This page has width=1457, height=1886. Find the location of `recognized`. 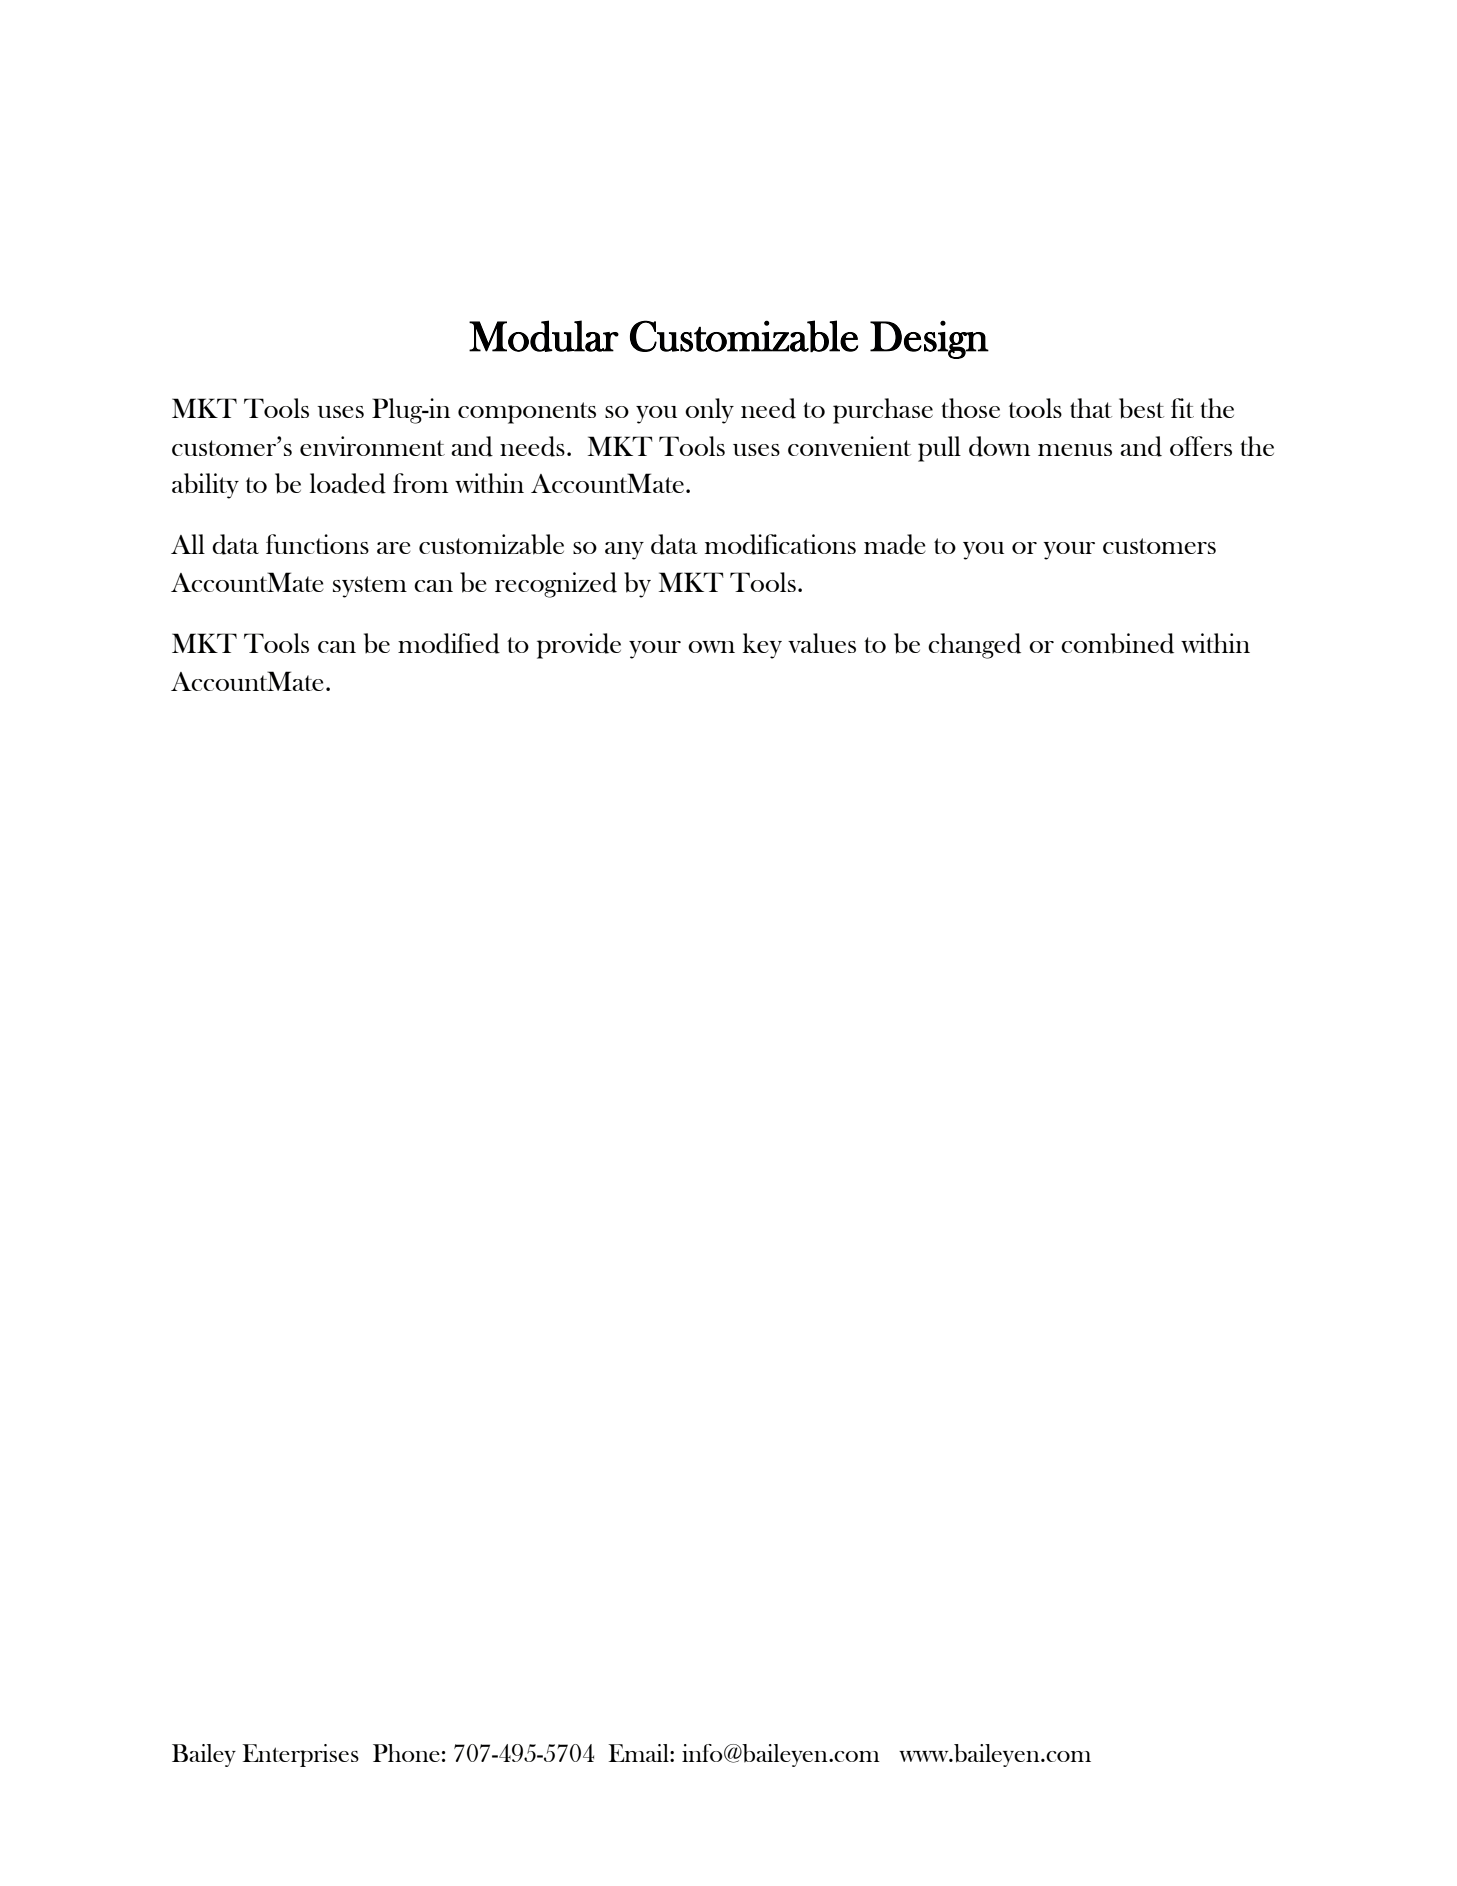

recognized is located at coordinates (556, 585).
